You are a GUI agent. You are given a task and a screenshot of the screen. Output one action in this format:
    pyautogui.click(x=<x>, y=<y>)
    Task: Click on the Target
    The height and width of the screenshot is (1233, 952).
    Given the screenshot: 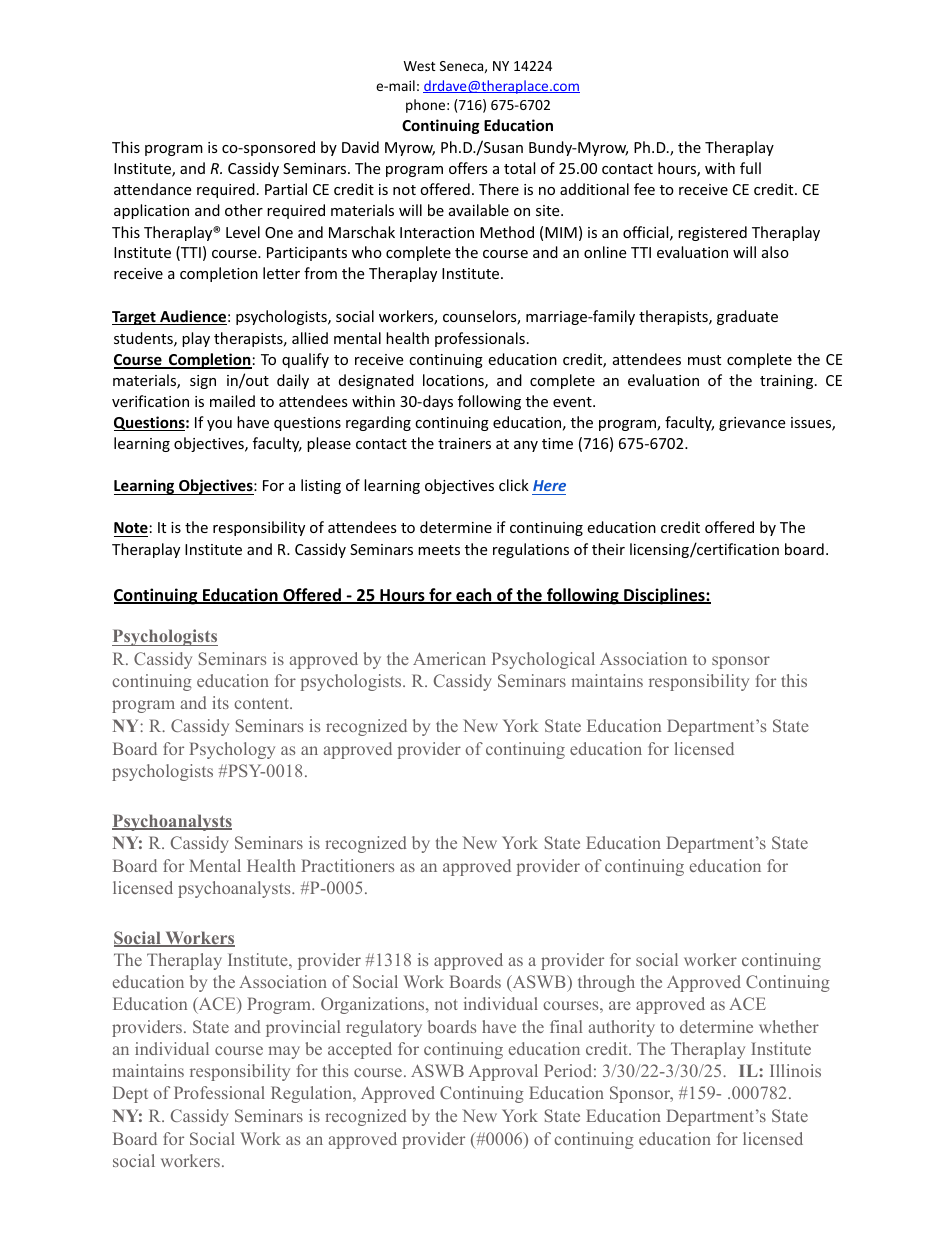 What is the action you would take?
    pyautogui.click(x=135, y=318)
